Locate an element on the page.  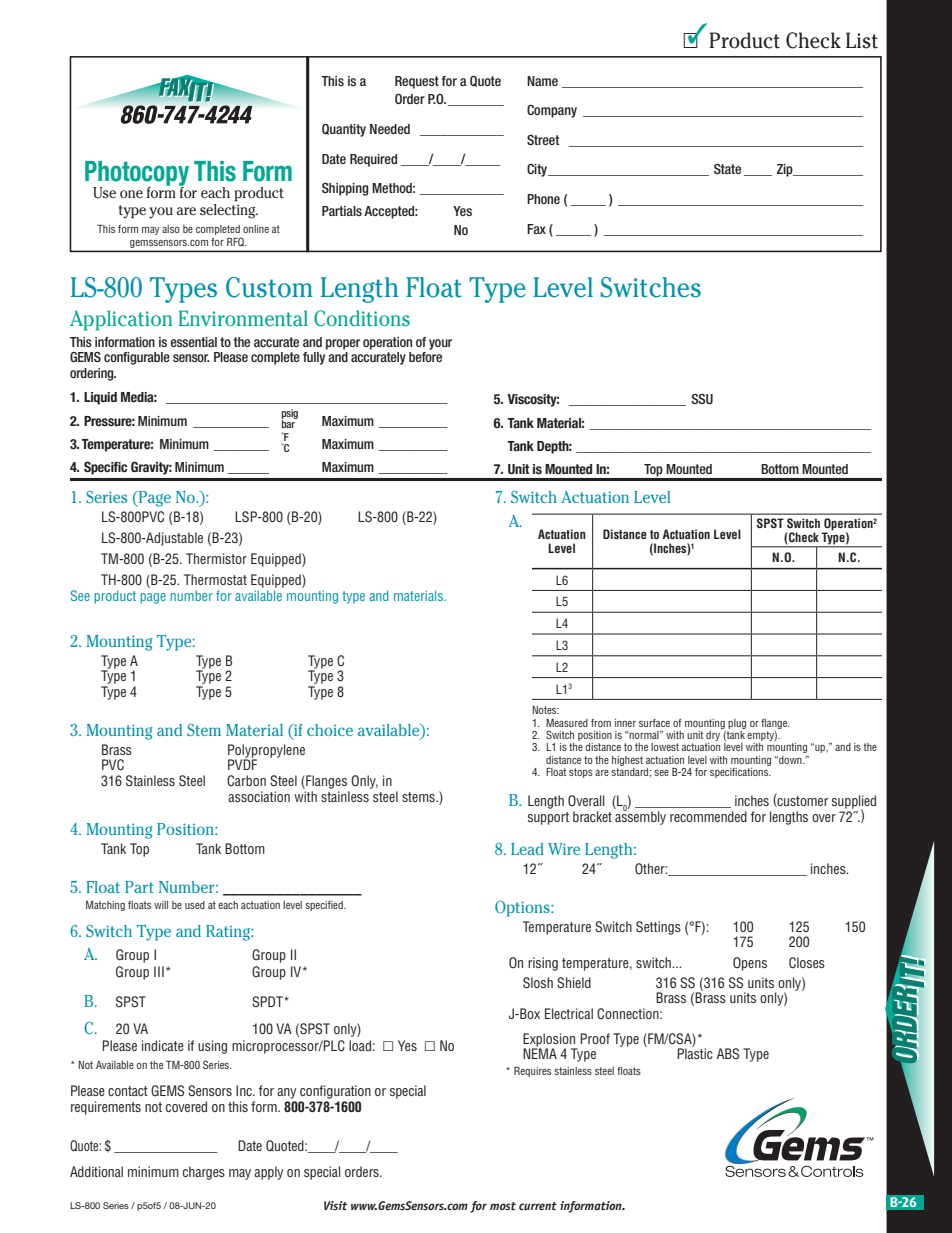
List is located at coordinates (862, 40).
